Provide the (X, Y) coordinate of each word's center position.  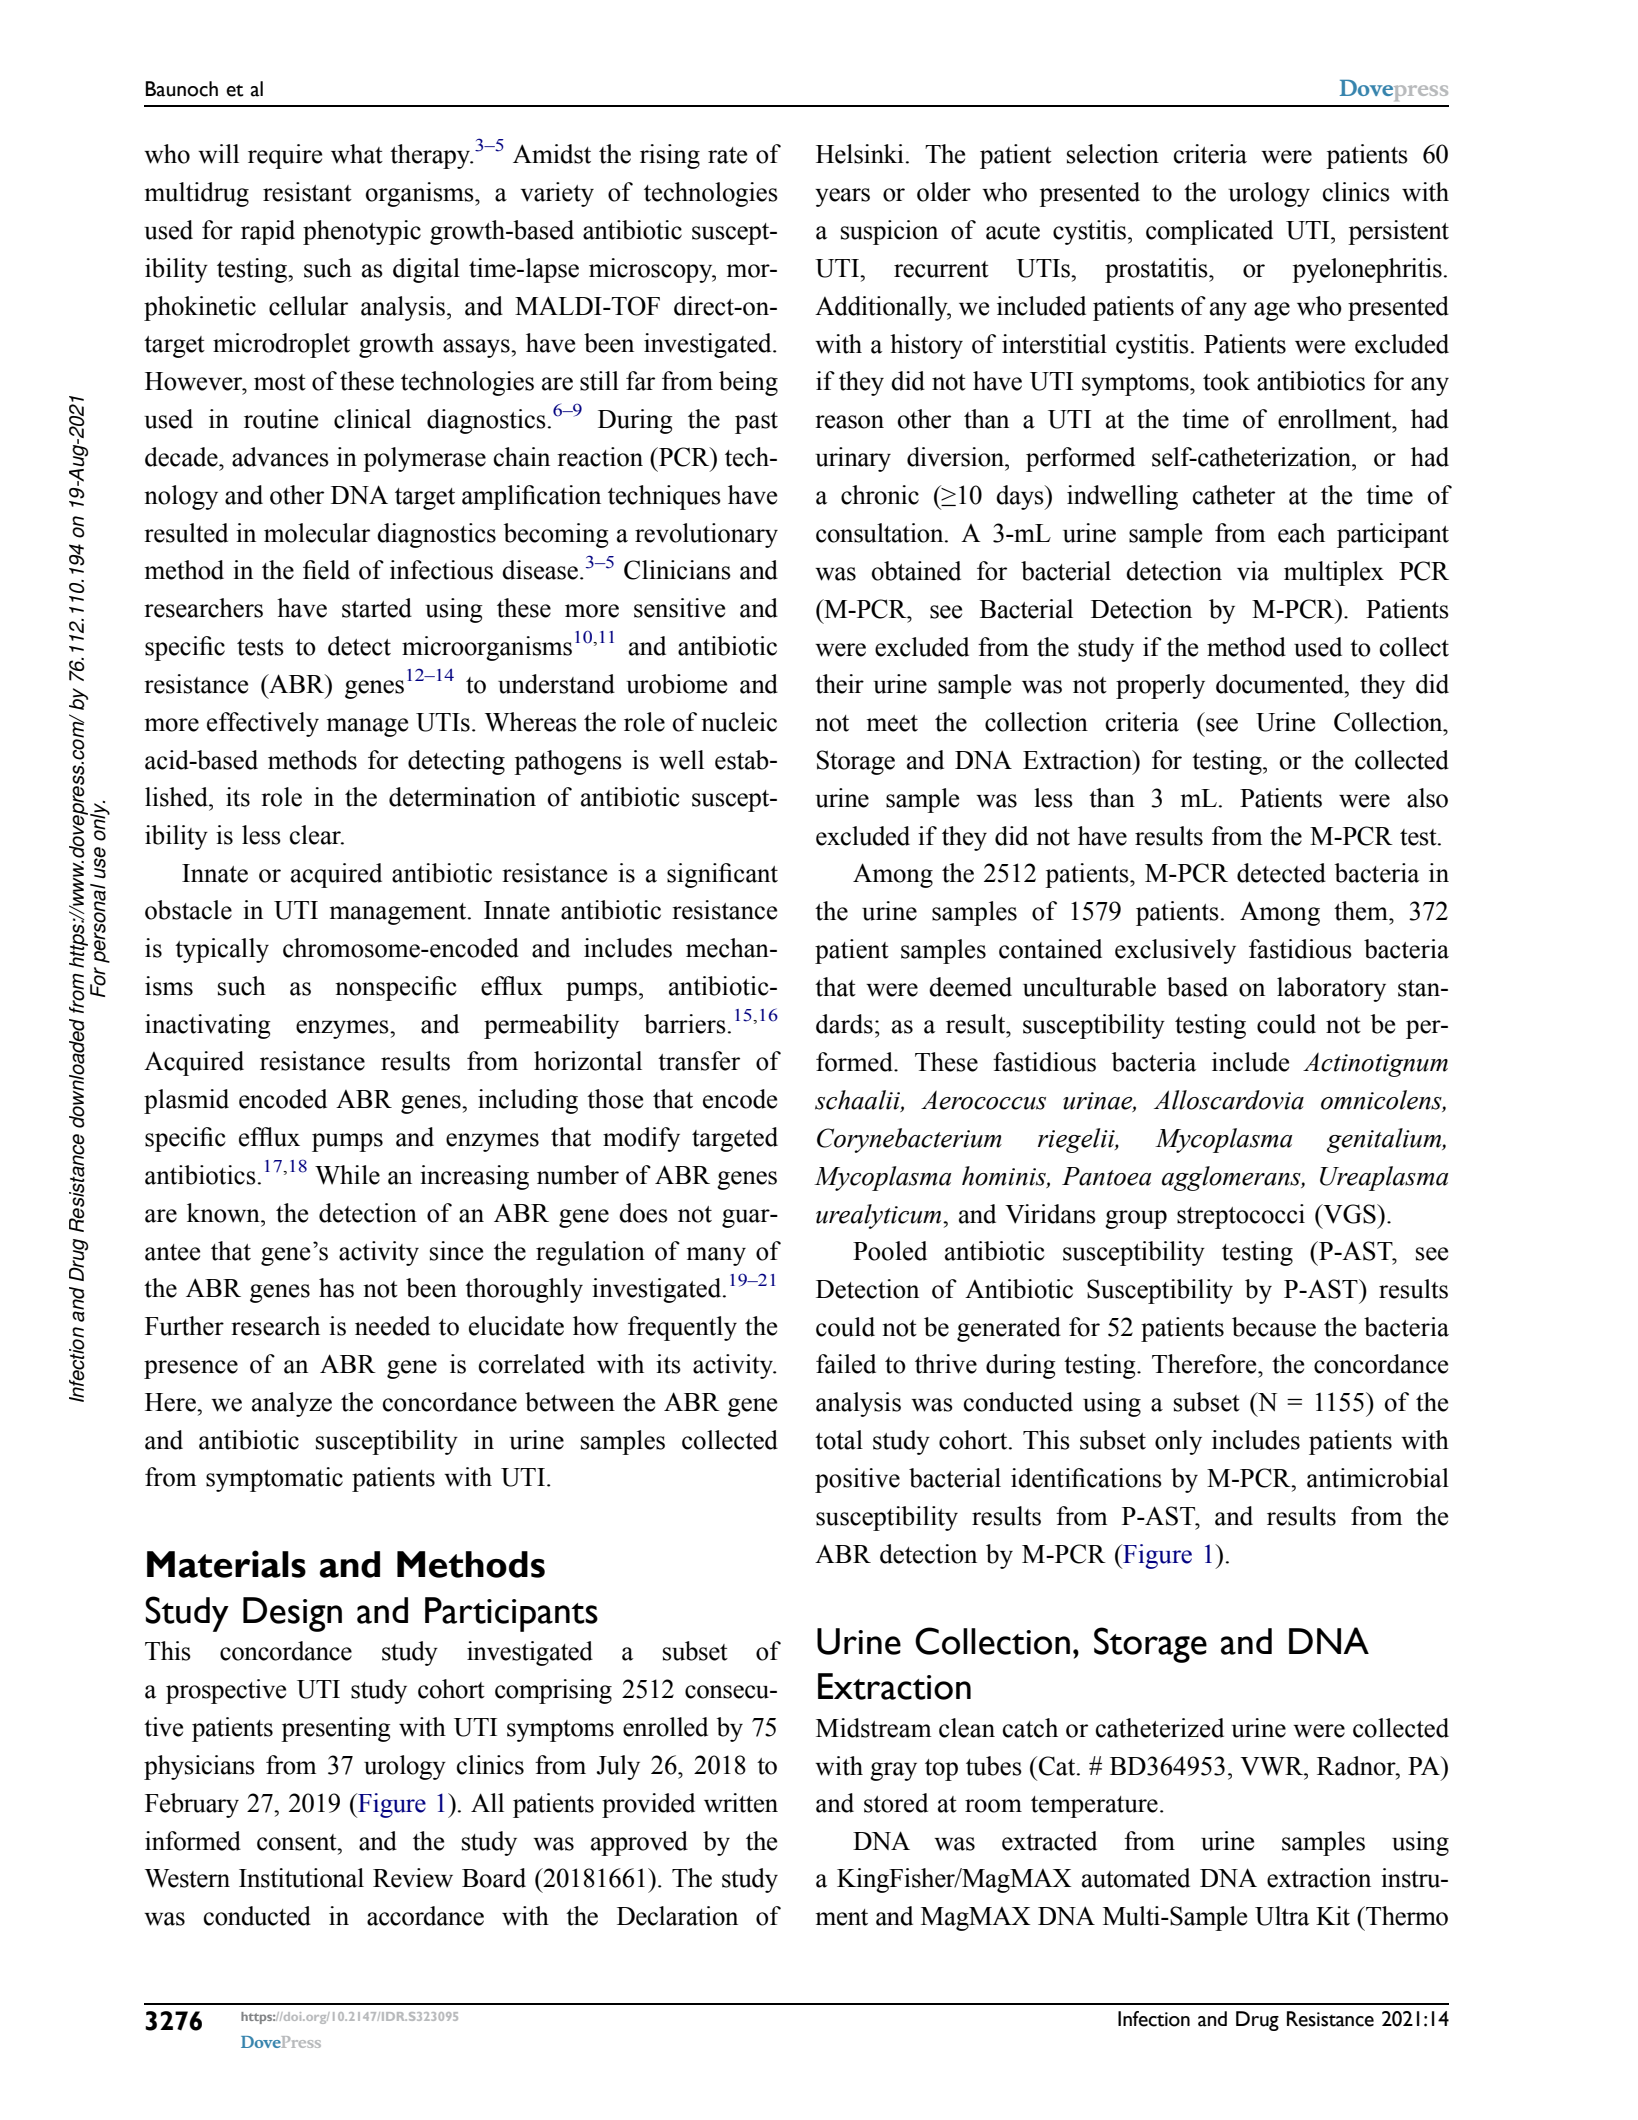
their (839, 684)
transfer (699, 1061)
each (1301, 533)
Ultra (1282, 1916)
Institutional (301, 1878)
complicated (1209, 232)
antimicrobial (1378, 1478)
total (839, 1440)
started (377, 608)
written (741, 1803)
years (842, 197)
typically (222, 950)
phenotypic (362, 232)
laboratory (1331, 989)
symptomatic (274, 1479)
